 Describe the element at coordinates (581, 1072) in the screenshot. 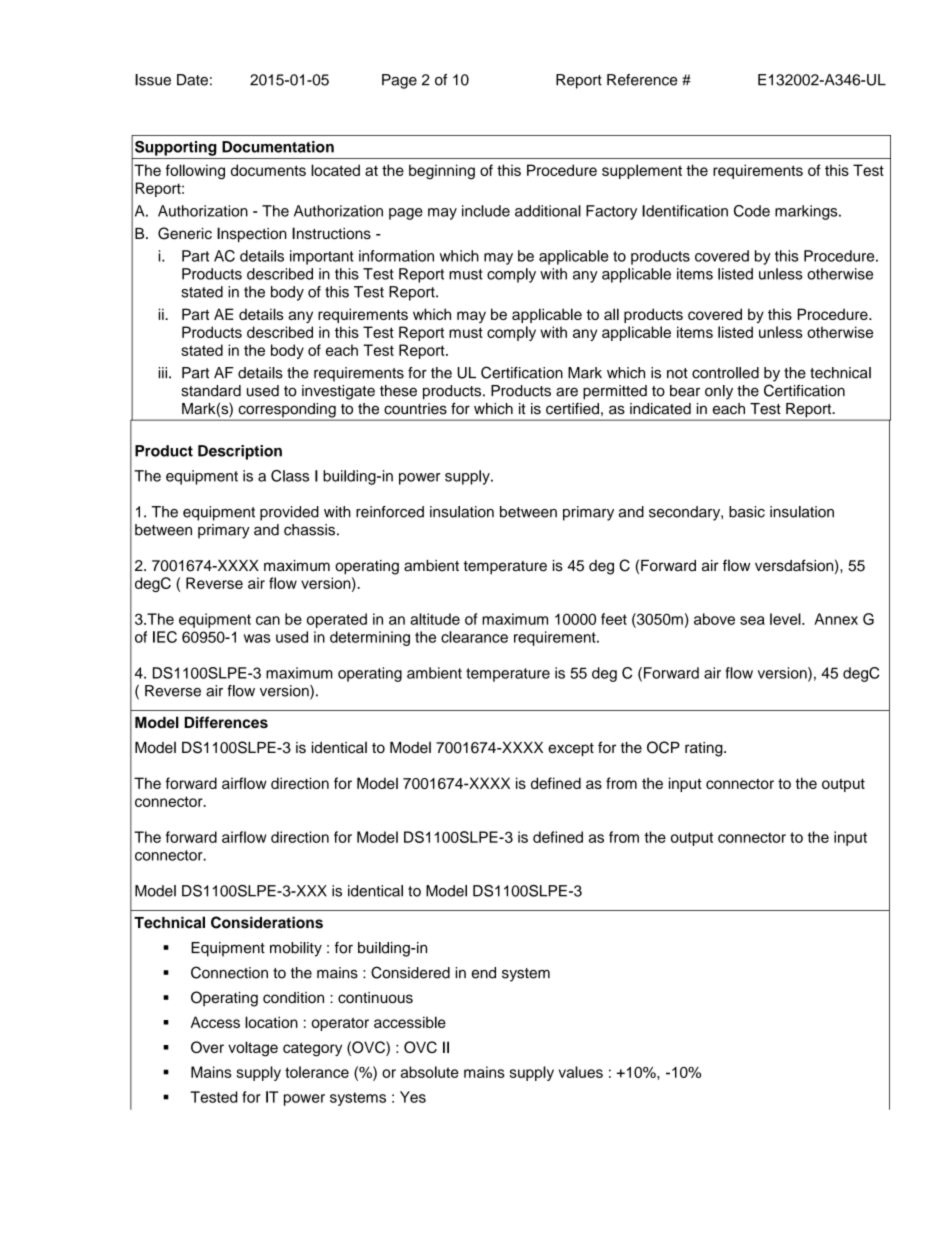

I see `values` at that location.
